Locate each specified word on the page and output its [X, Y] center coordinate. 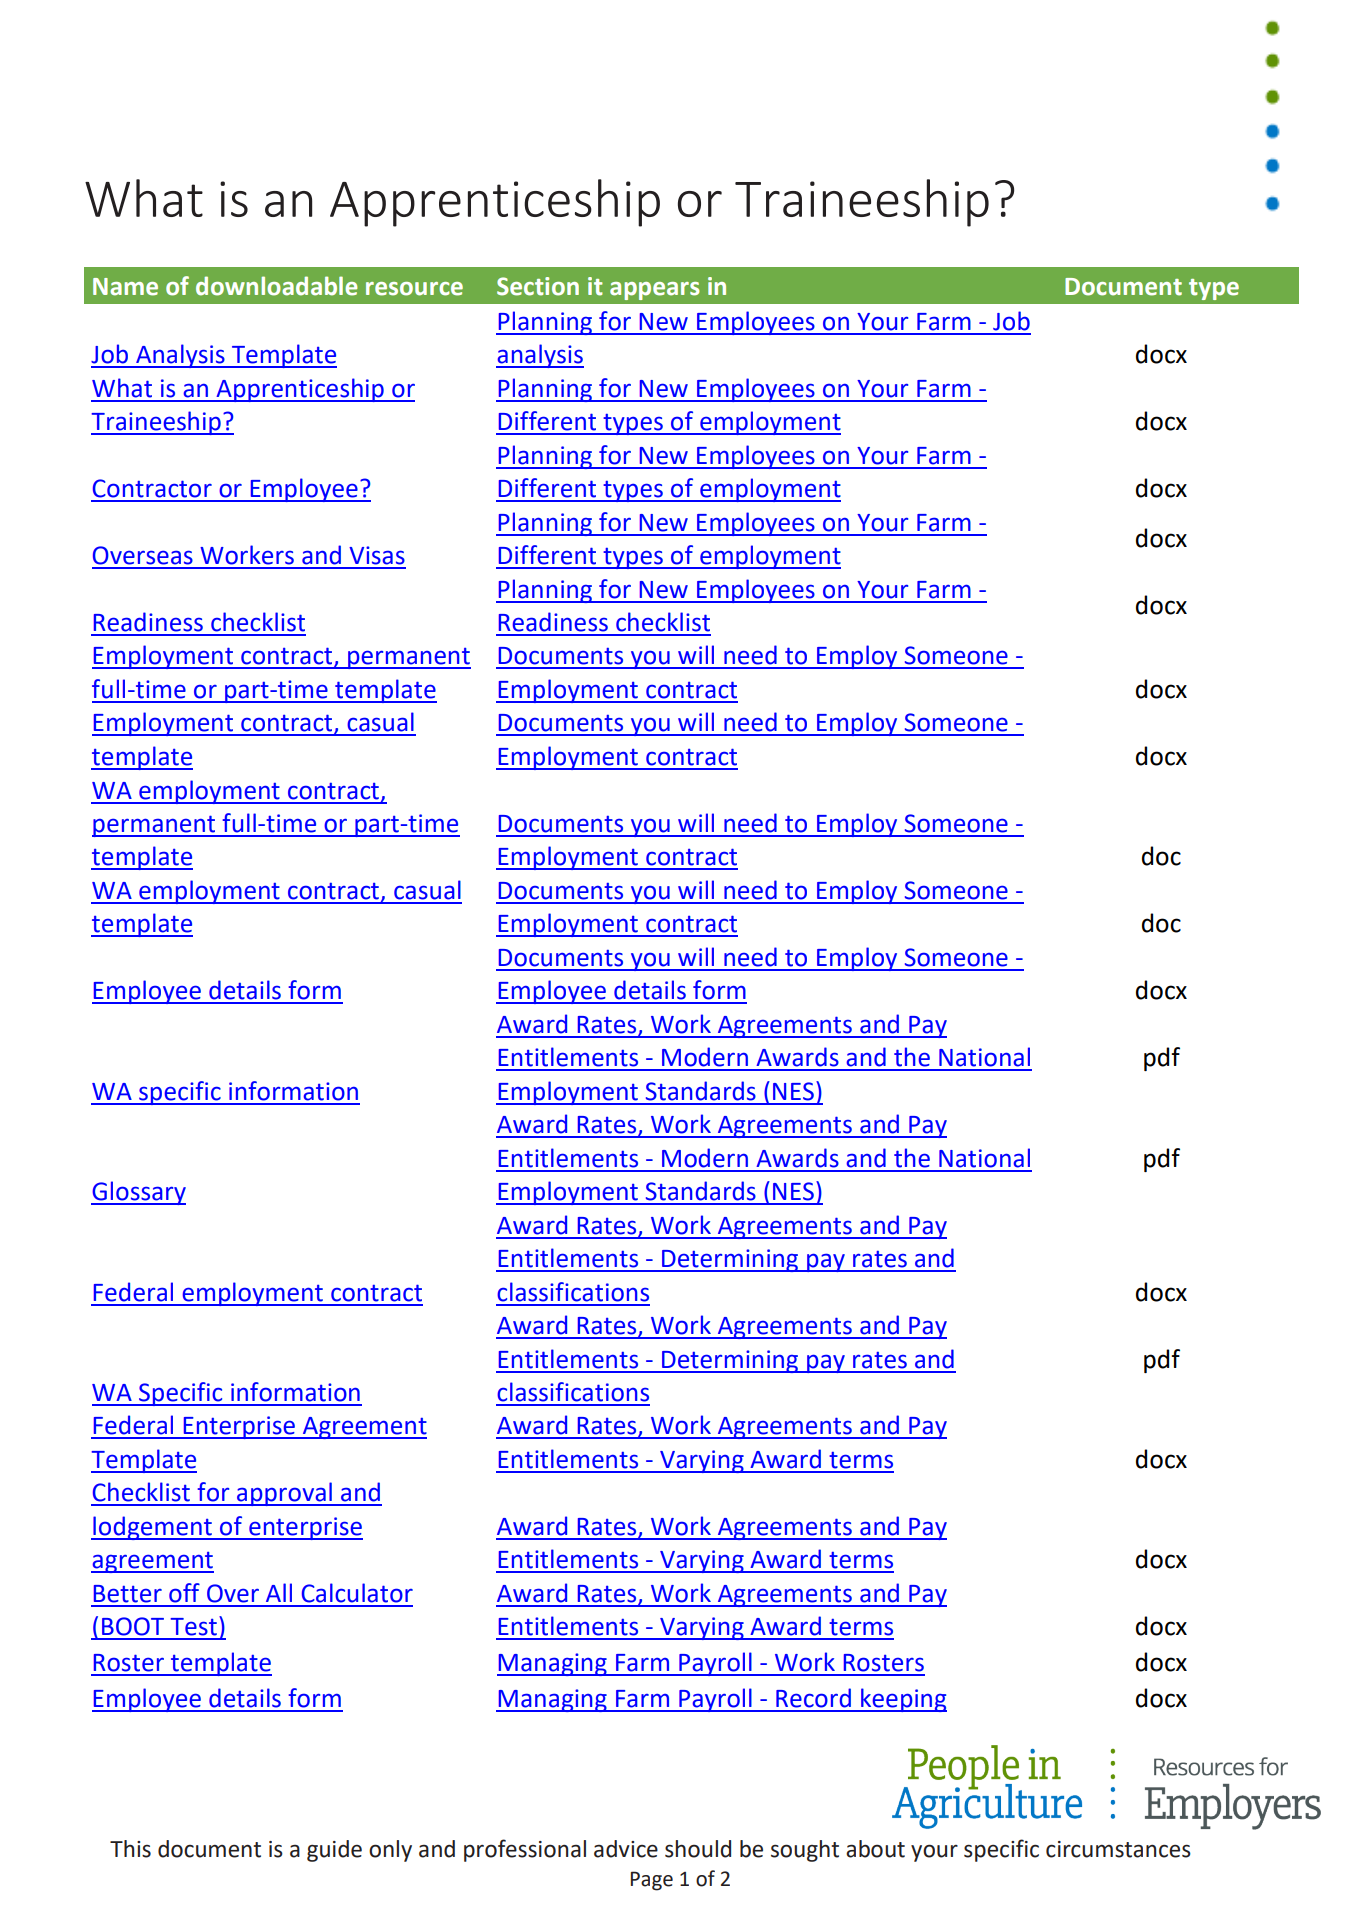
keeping [903, 1700]
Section [538, 286]
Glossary [138, 1193]
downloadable [277, 286]
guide [334, 1851]
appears [655, 291]
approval [284, 1494]
